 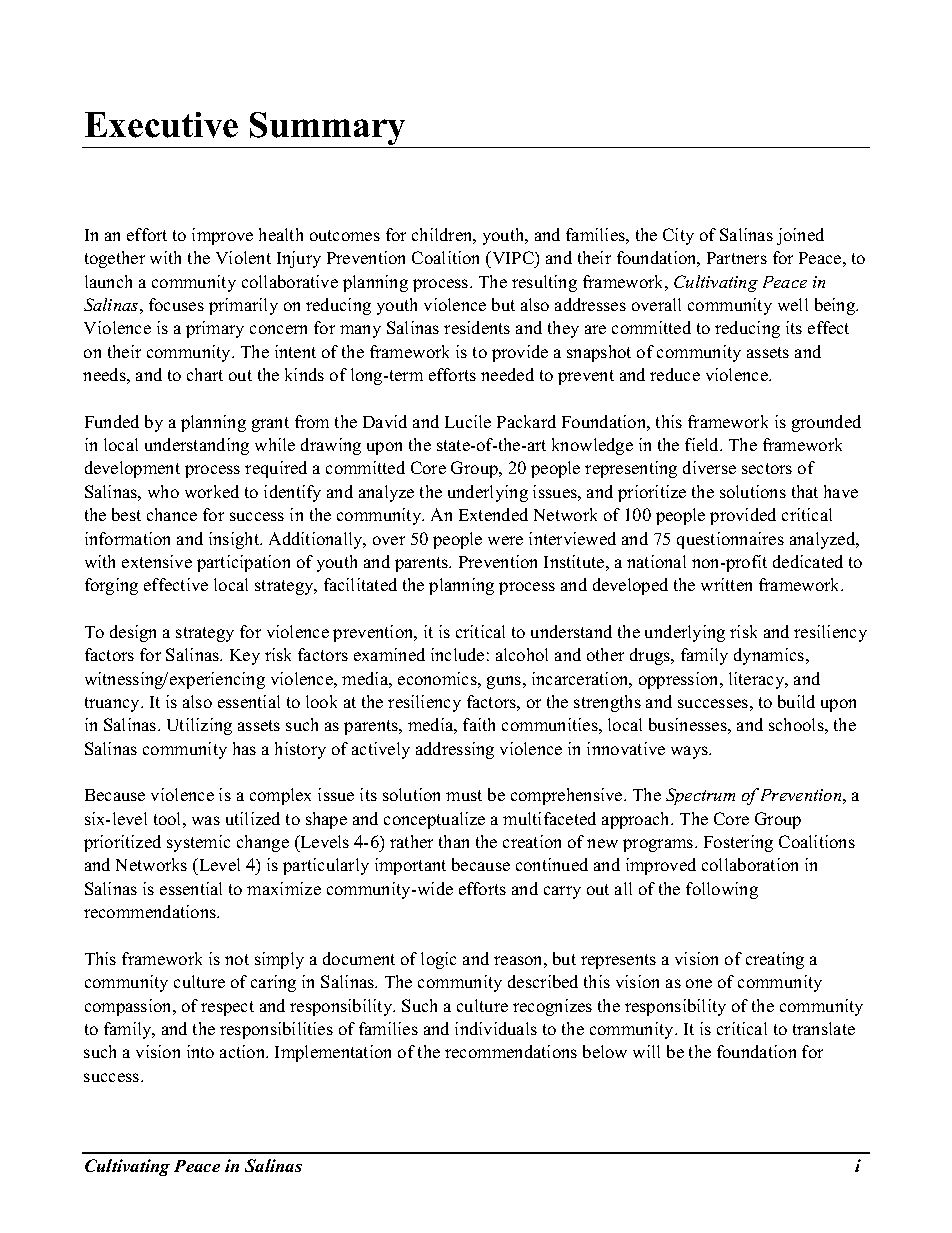 What do you see at coordinates (805, 491) in the page?
I see `that` at bounding box center [805, 491].
